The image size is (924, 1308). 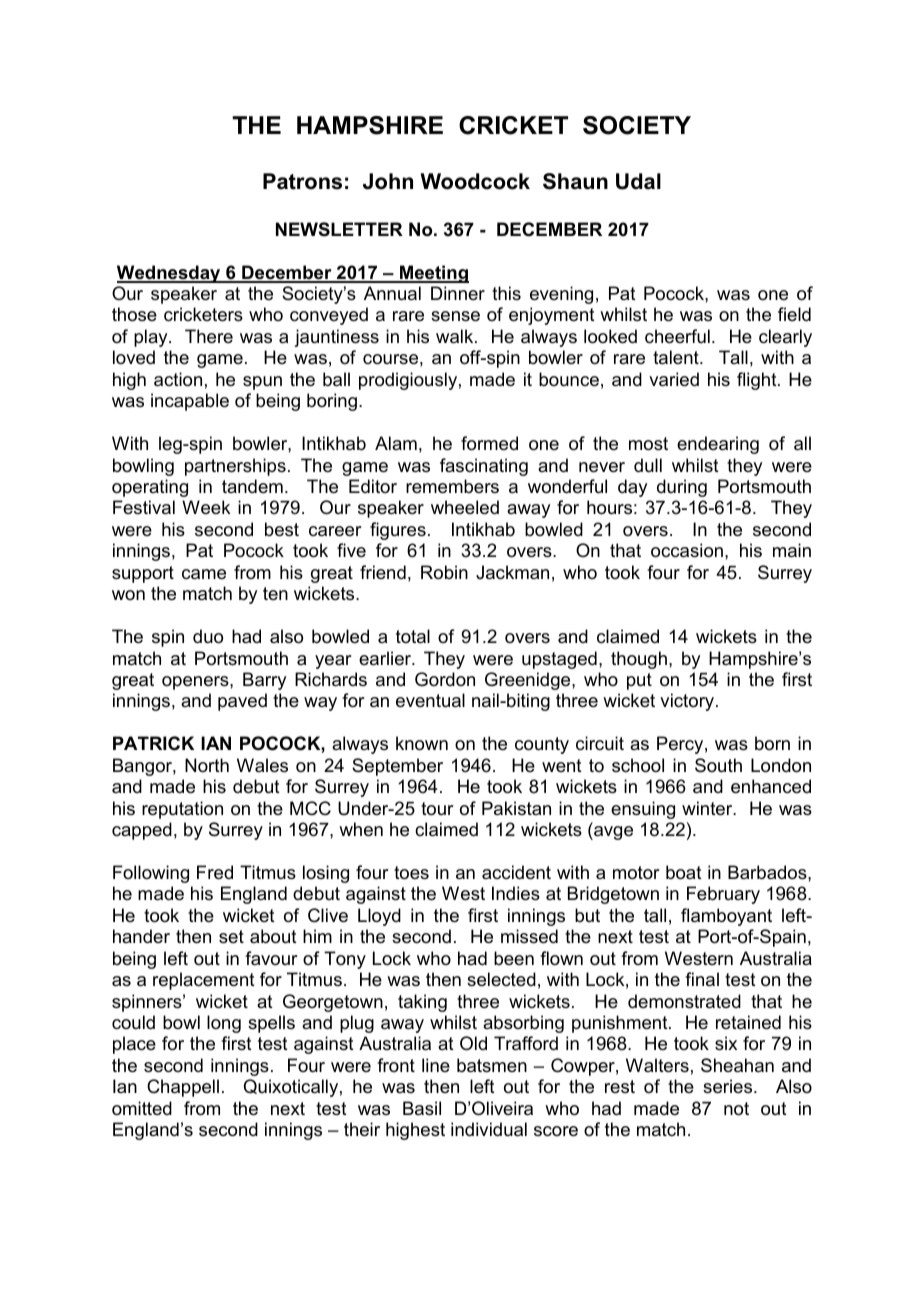 I want to click on came, so click(x=204, y=574).
